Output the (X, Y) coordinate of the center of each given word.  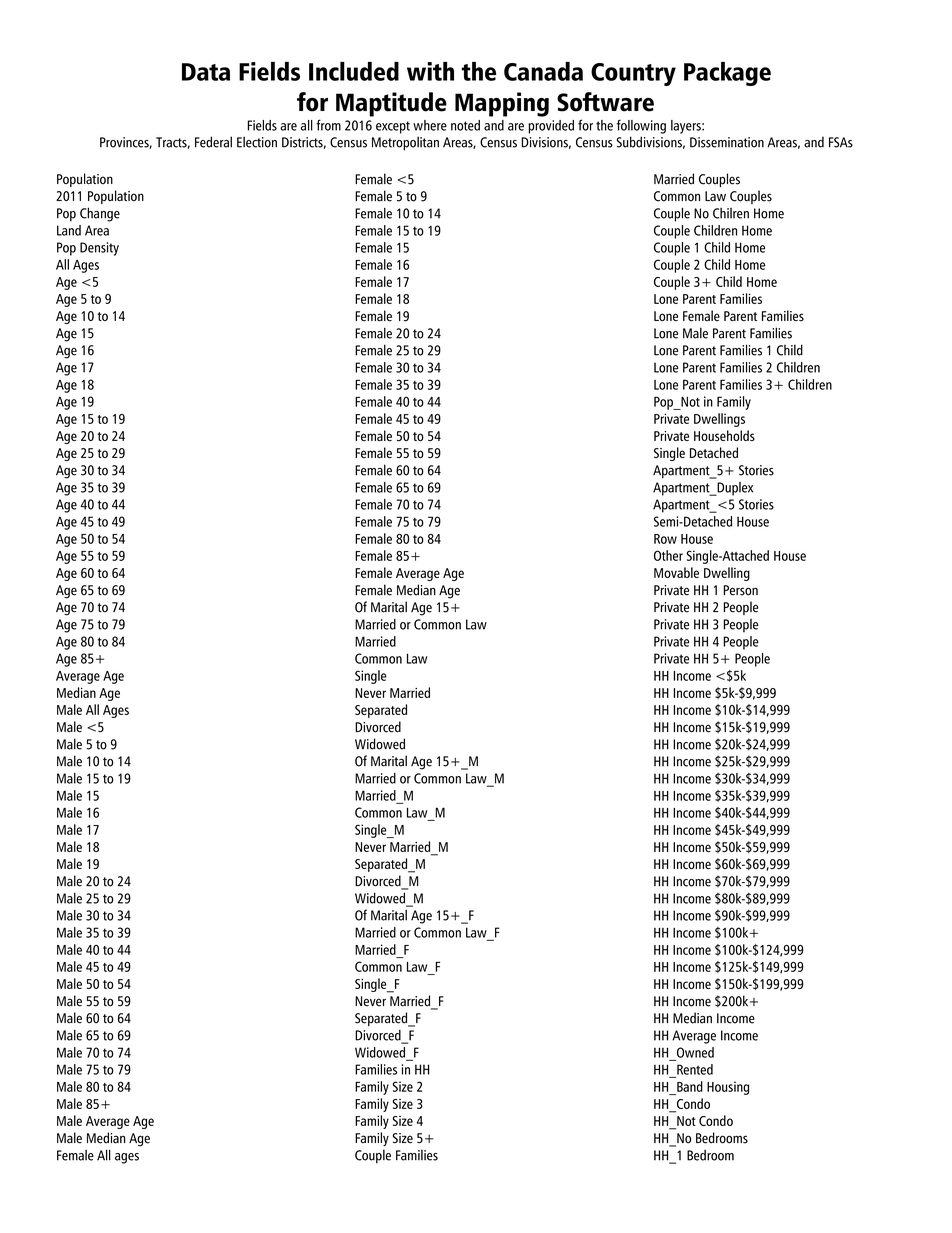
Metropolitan (405, 143)
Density (99, 249)
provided (551, 127)
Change (100, 214)
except (393, 127)
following (641, 126)
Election (257, 142)
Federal (213, 142)
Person (740, 590)
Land (69, 230)
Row (665, 539)
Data (206, 72)
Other (668, 555)
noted (465, 125)
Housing (728, 1088)
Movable (676, 572)
